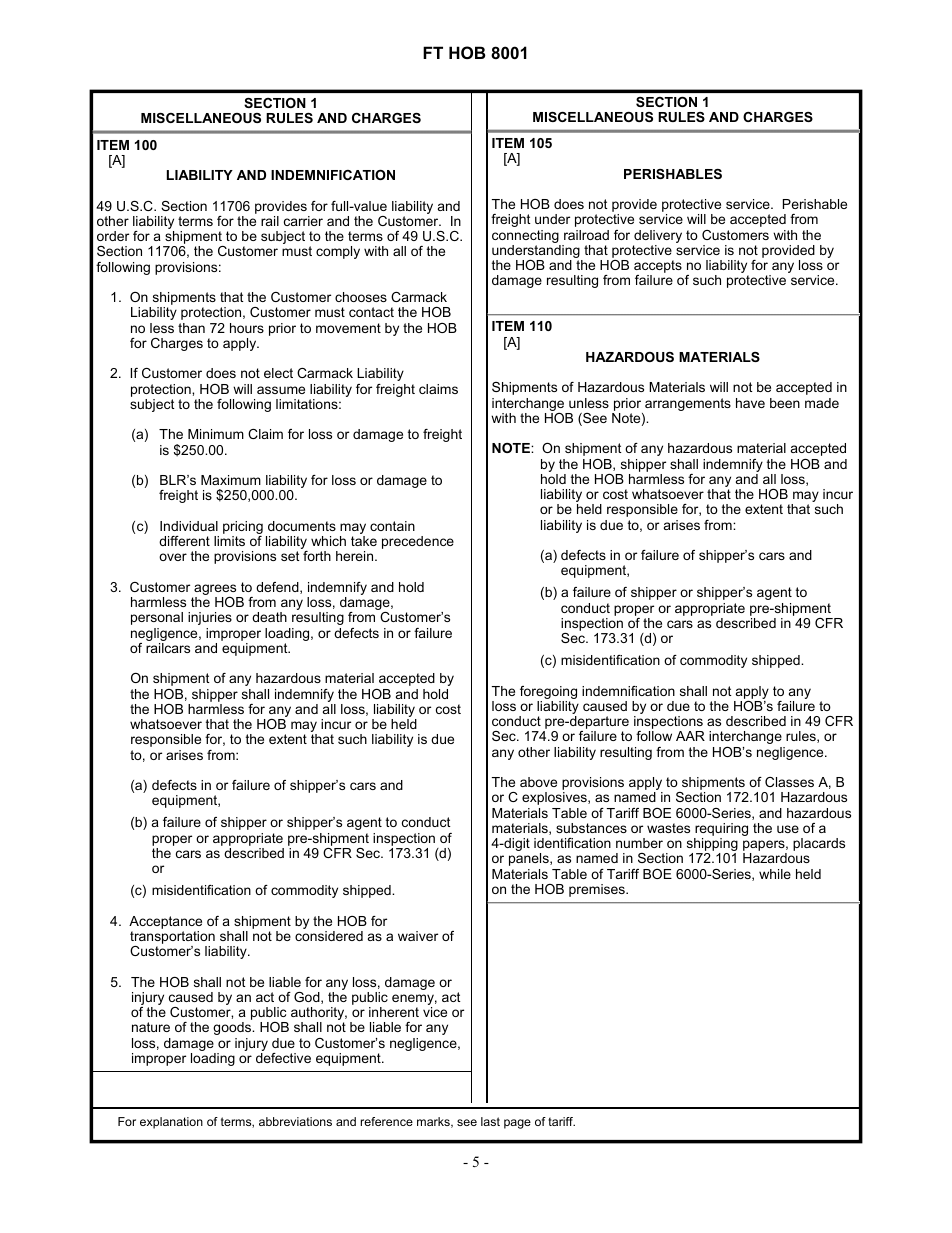 Image resolution: width=952 pixels, height=1233 pixels. Describe the element at coordinates (750, 403) in the screenshot. I see `have` at that location.
